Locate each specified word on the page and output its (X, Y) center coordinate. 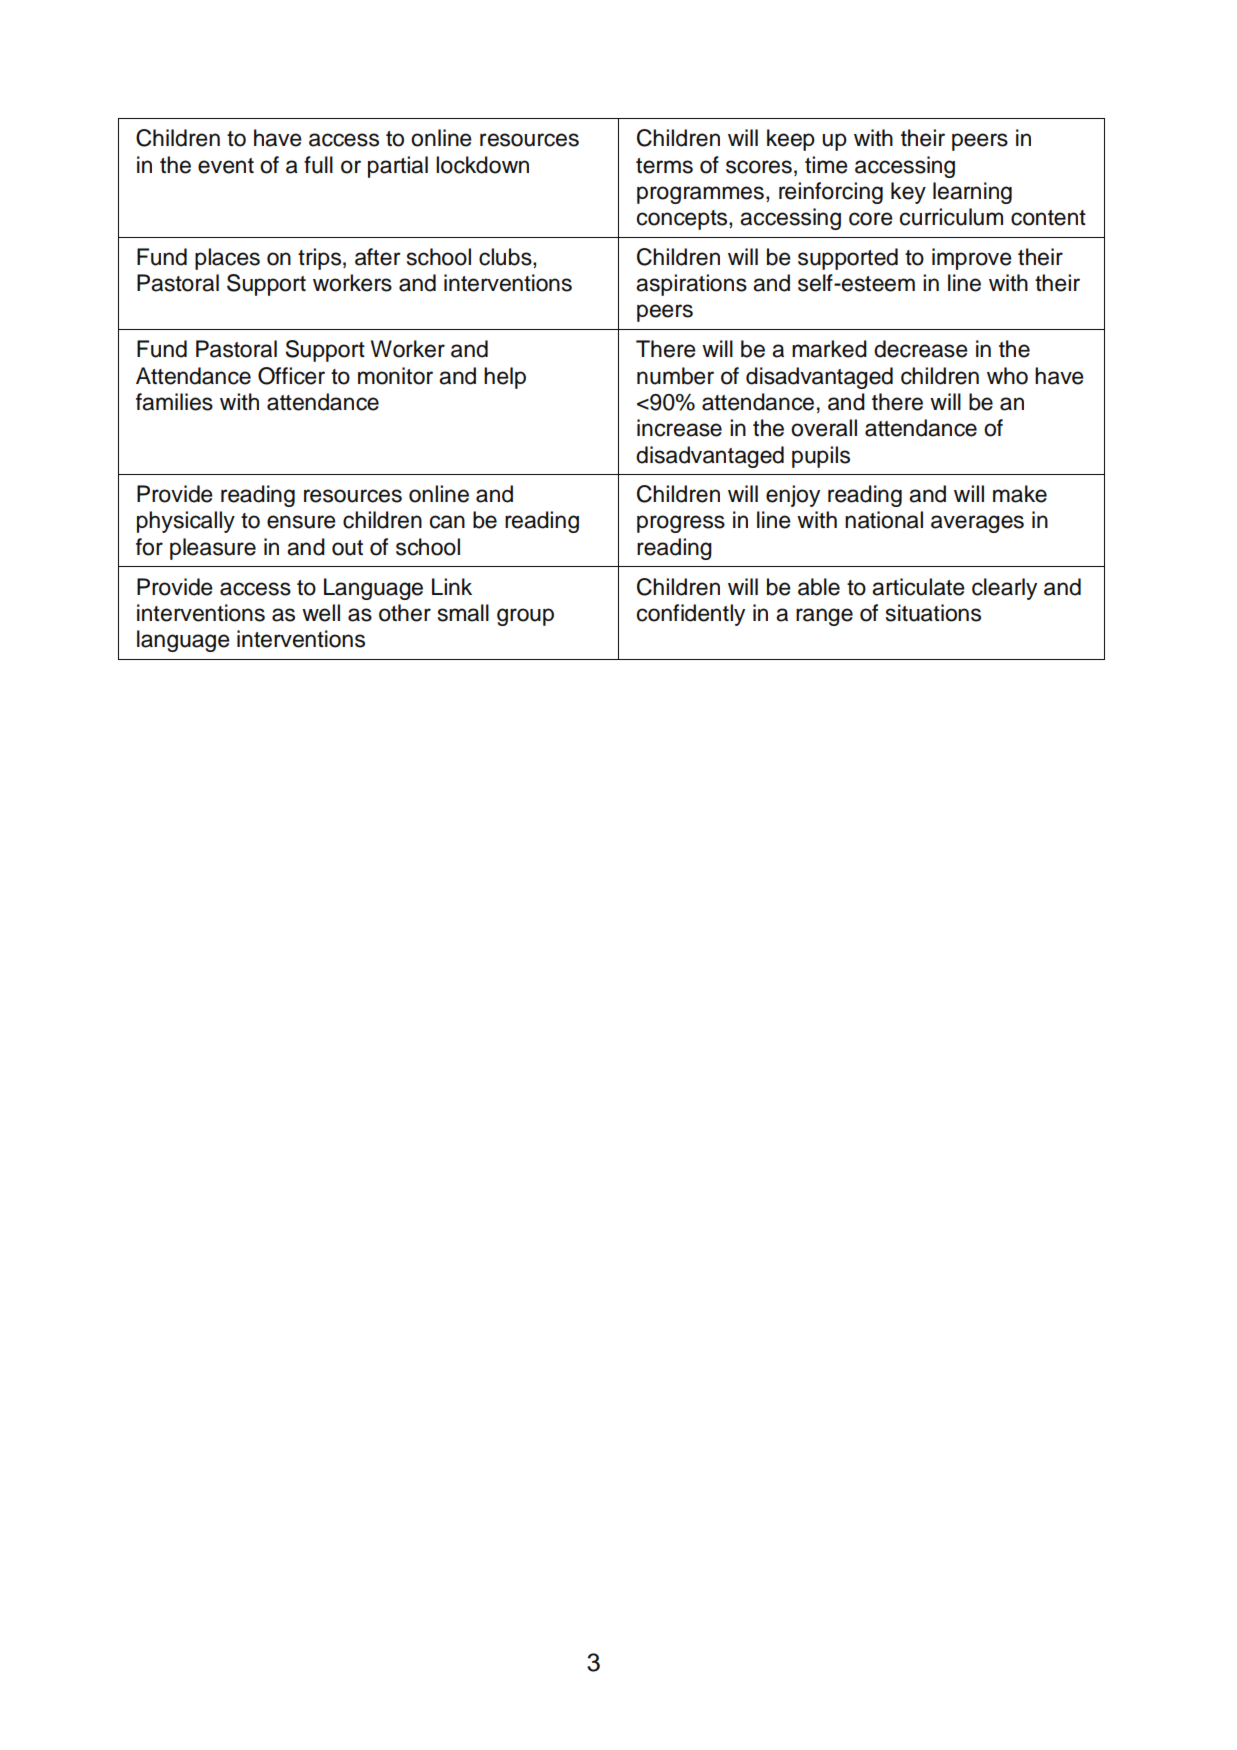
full (318, 165)
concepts (683, 220)
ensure (301, 522)
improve (972, 259)
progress (681, 524)
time (826, 165)
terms (664, 166)
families (174, 402)
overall (824, 428)
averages (977, 524)
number (675, 376)
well (321, 613)
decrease (921, 349)
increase (679, 428)
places (227, 259)
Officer (291, 376)
